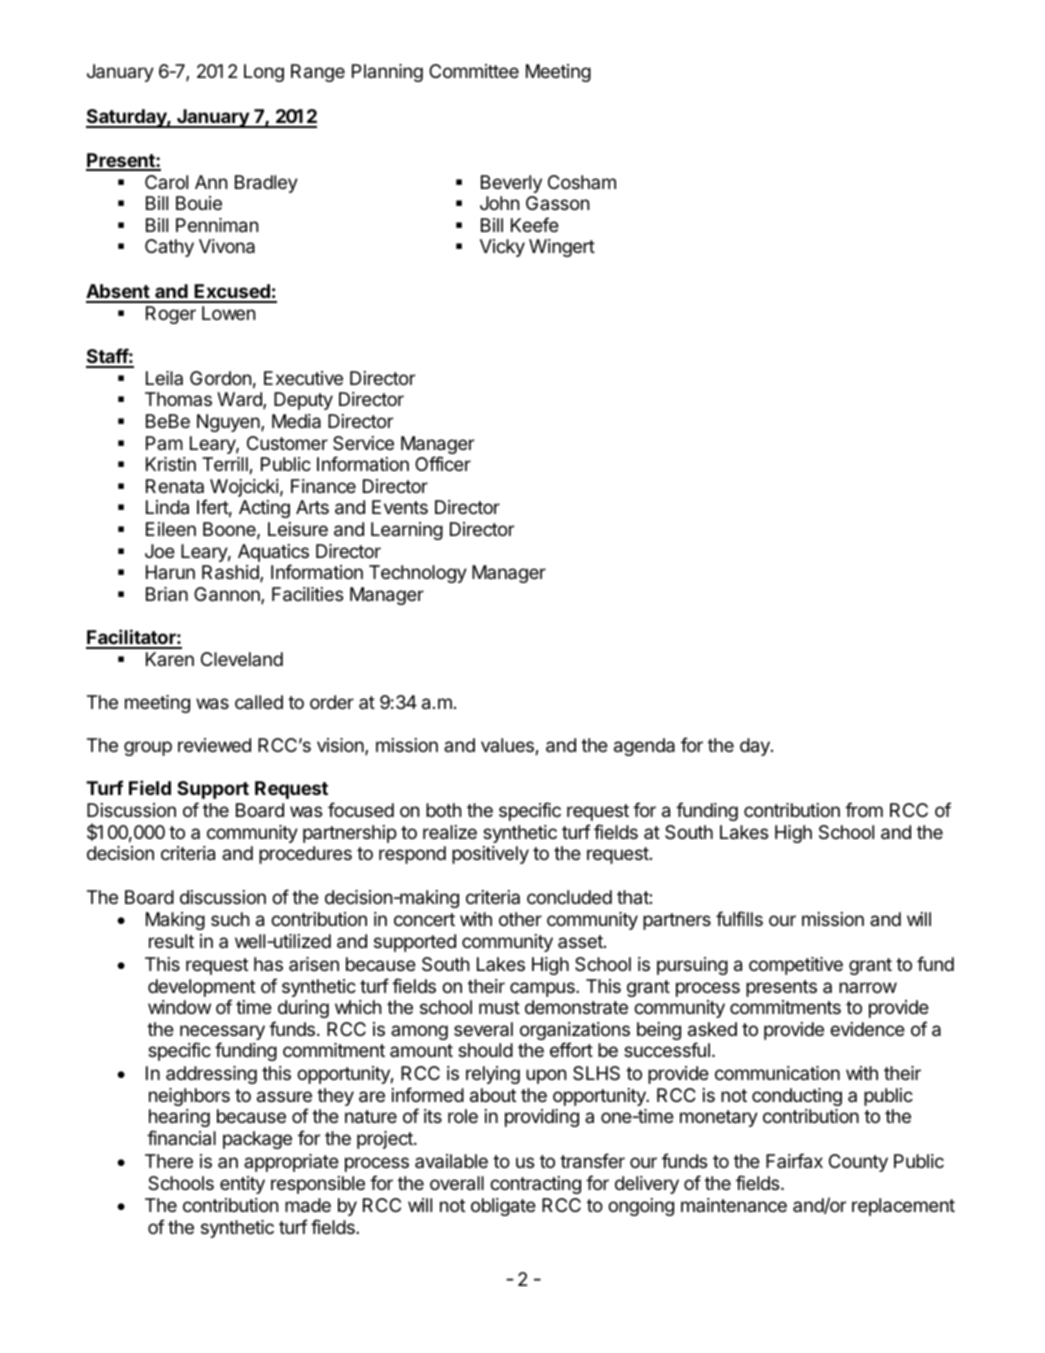  Describe the element at coordinates (474, 71) in the page. I see `Committee` at that location.
